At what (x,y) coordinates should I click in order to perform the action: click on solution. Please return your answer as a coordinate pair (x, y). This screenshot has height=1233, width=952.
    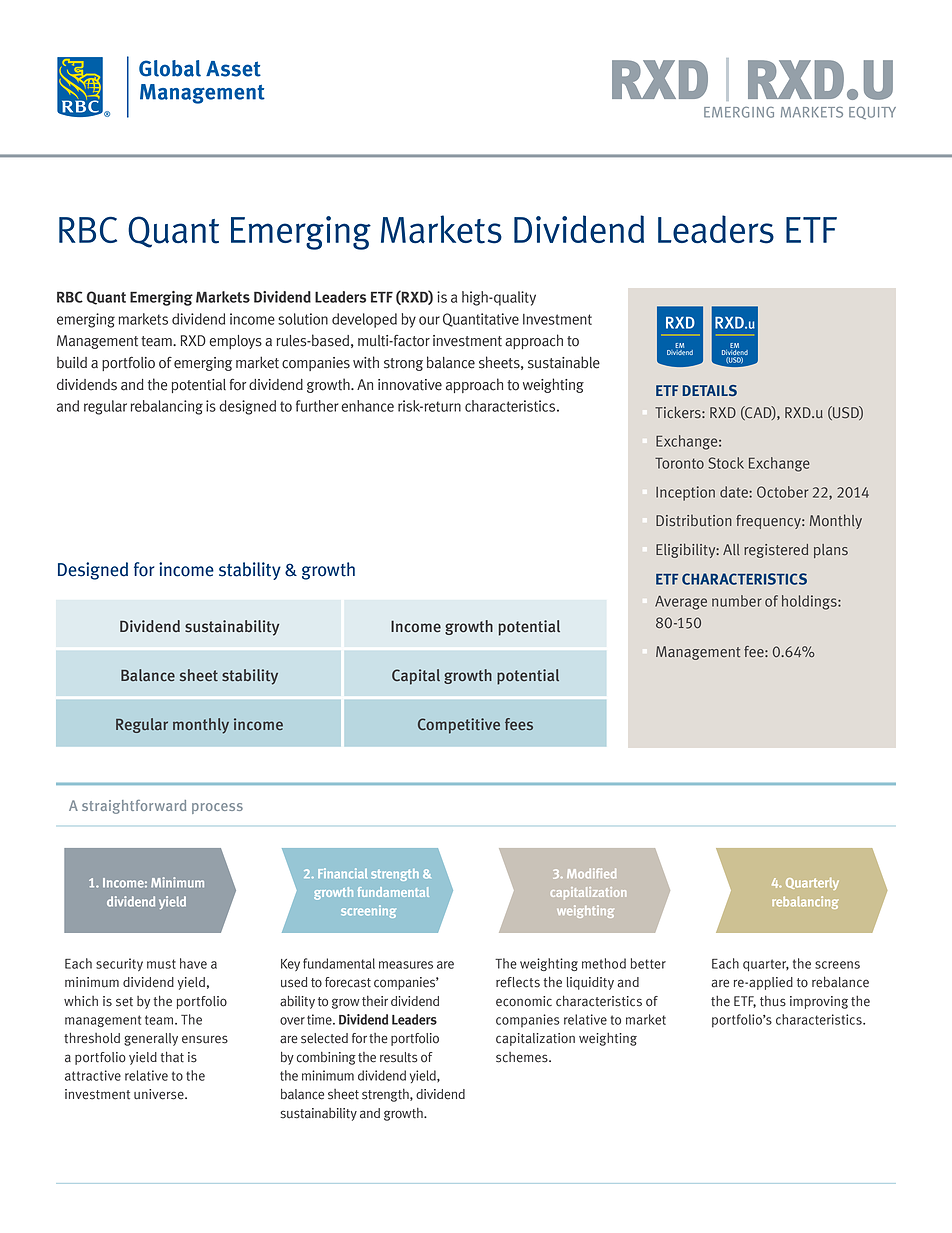
    Looking at the image, I should click on (303, 319).
